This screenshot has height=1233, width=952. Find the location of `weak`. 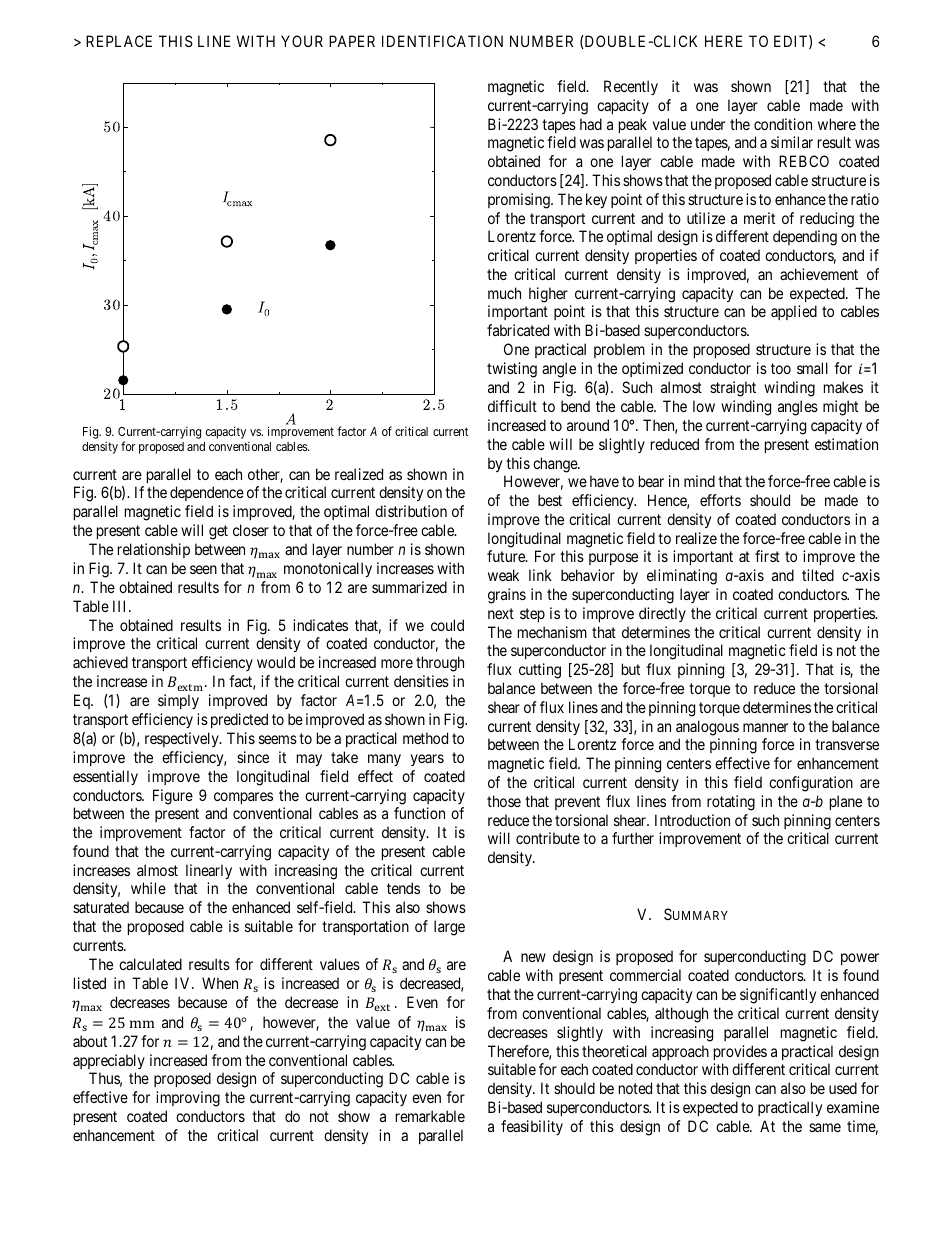

weak is located at coordinates (503, 575).
